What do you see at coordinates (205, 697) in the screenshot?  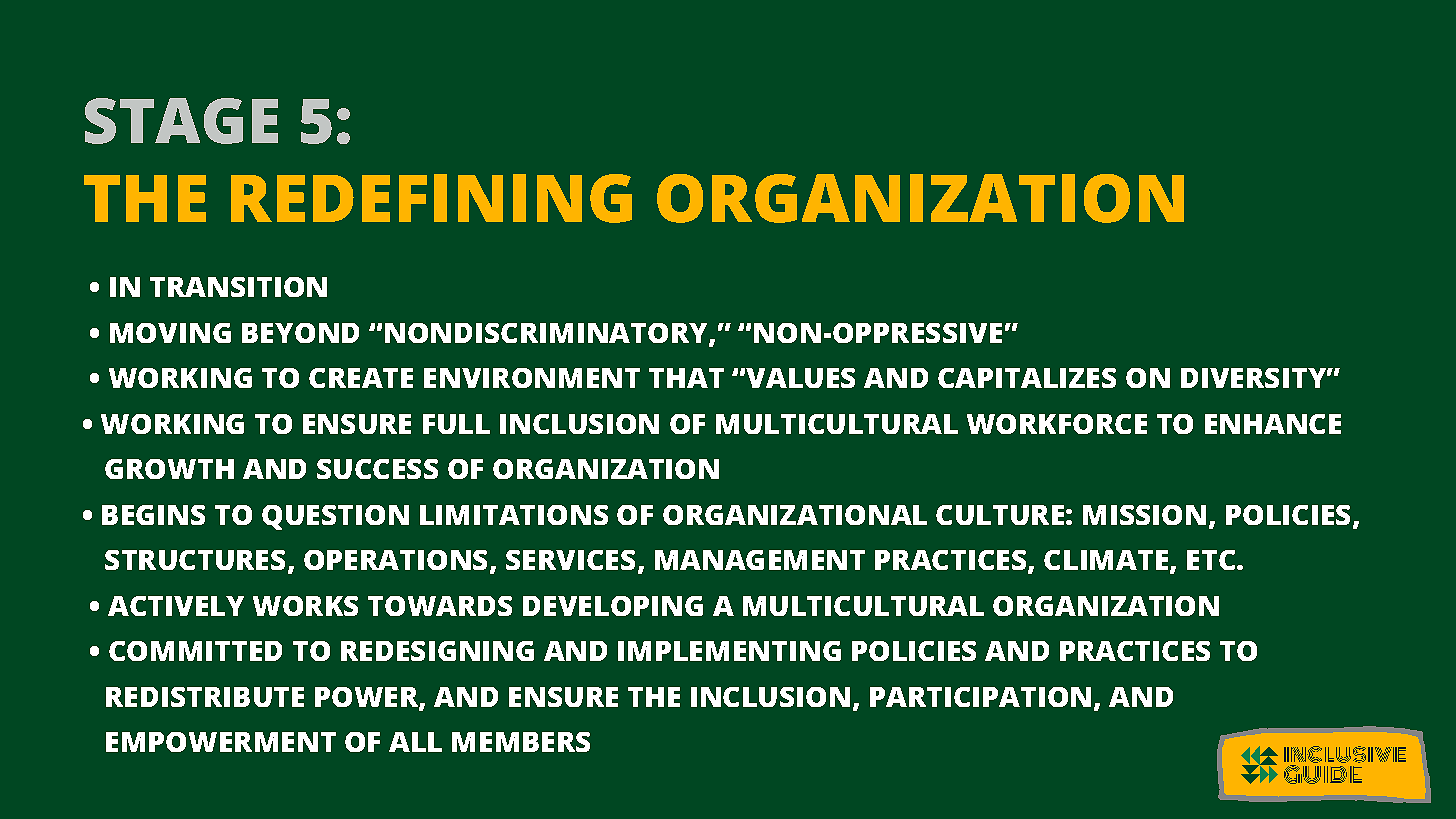 I see `REDISTRIBUTE` at bounding box center [205, 697].
